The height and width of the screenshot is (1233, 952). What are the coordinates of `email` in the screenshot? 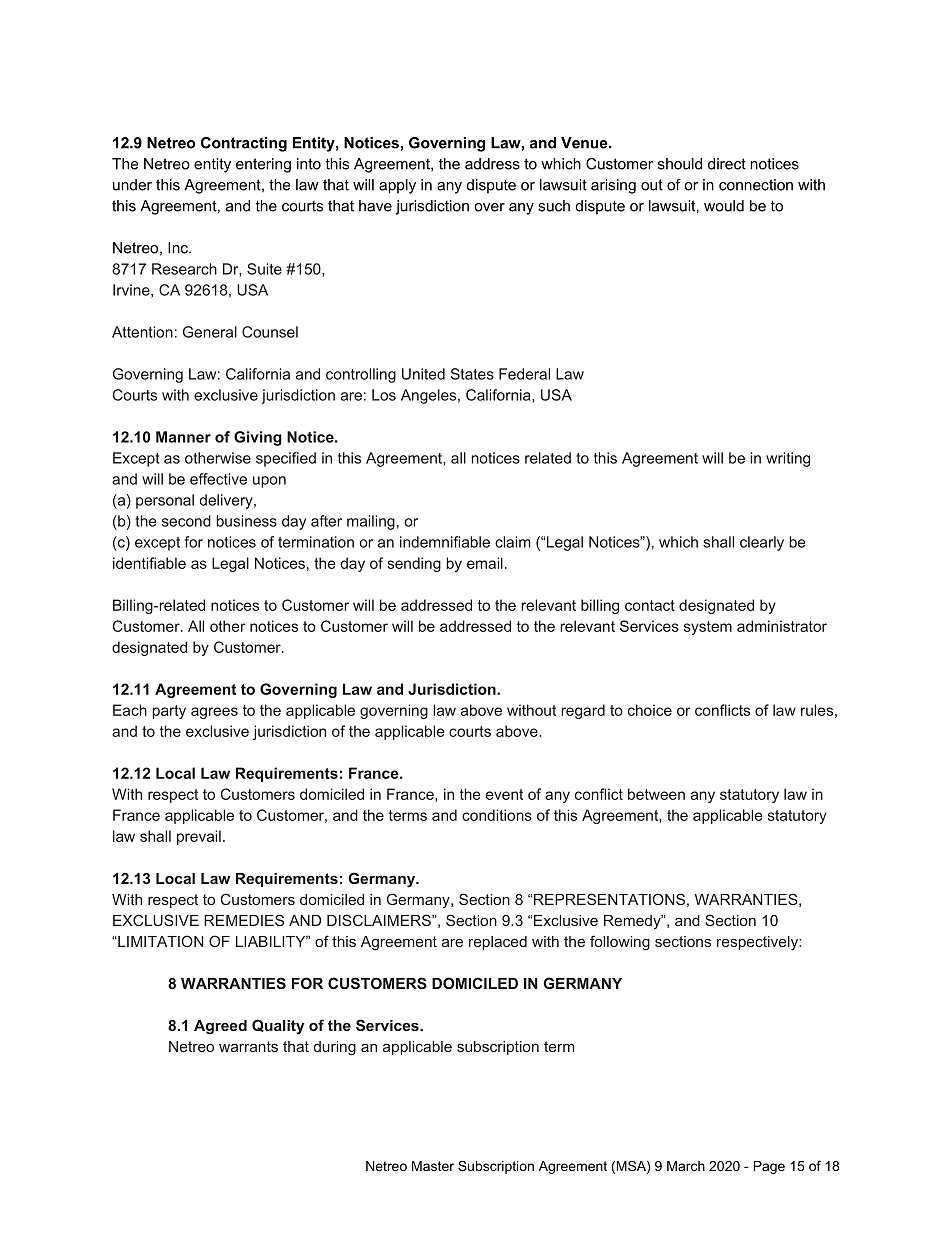 It's located at (485, 563).
